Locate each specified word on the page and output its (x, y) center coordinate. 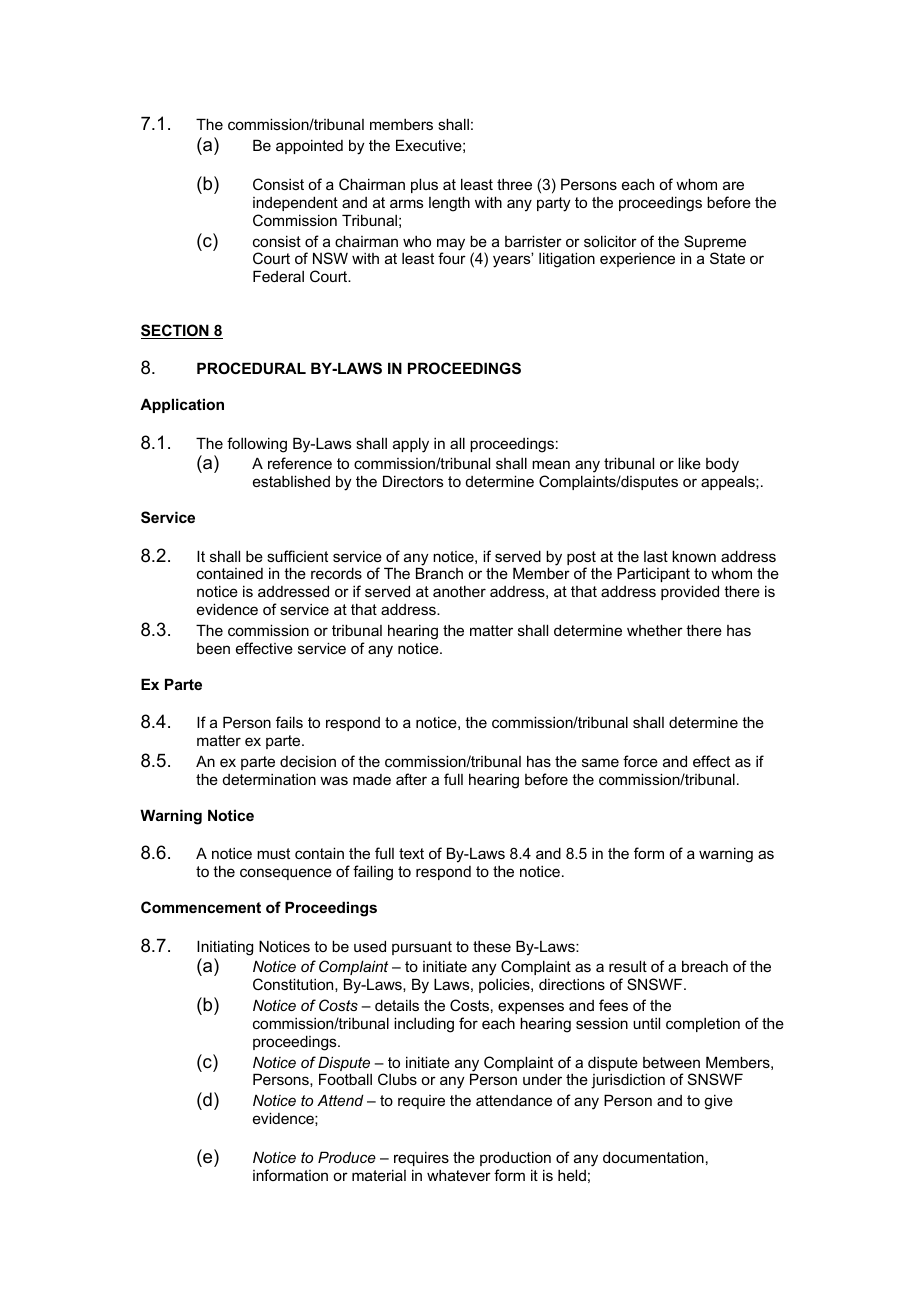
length (449, 204)
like (689, 463)
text (411, 853)
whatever (459, 1175)
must (273, 853)
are (733, 185)
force (640, 761)
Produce (347, 1157)
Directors (413, 481)
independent (295, 203)
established (291, 481)
